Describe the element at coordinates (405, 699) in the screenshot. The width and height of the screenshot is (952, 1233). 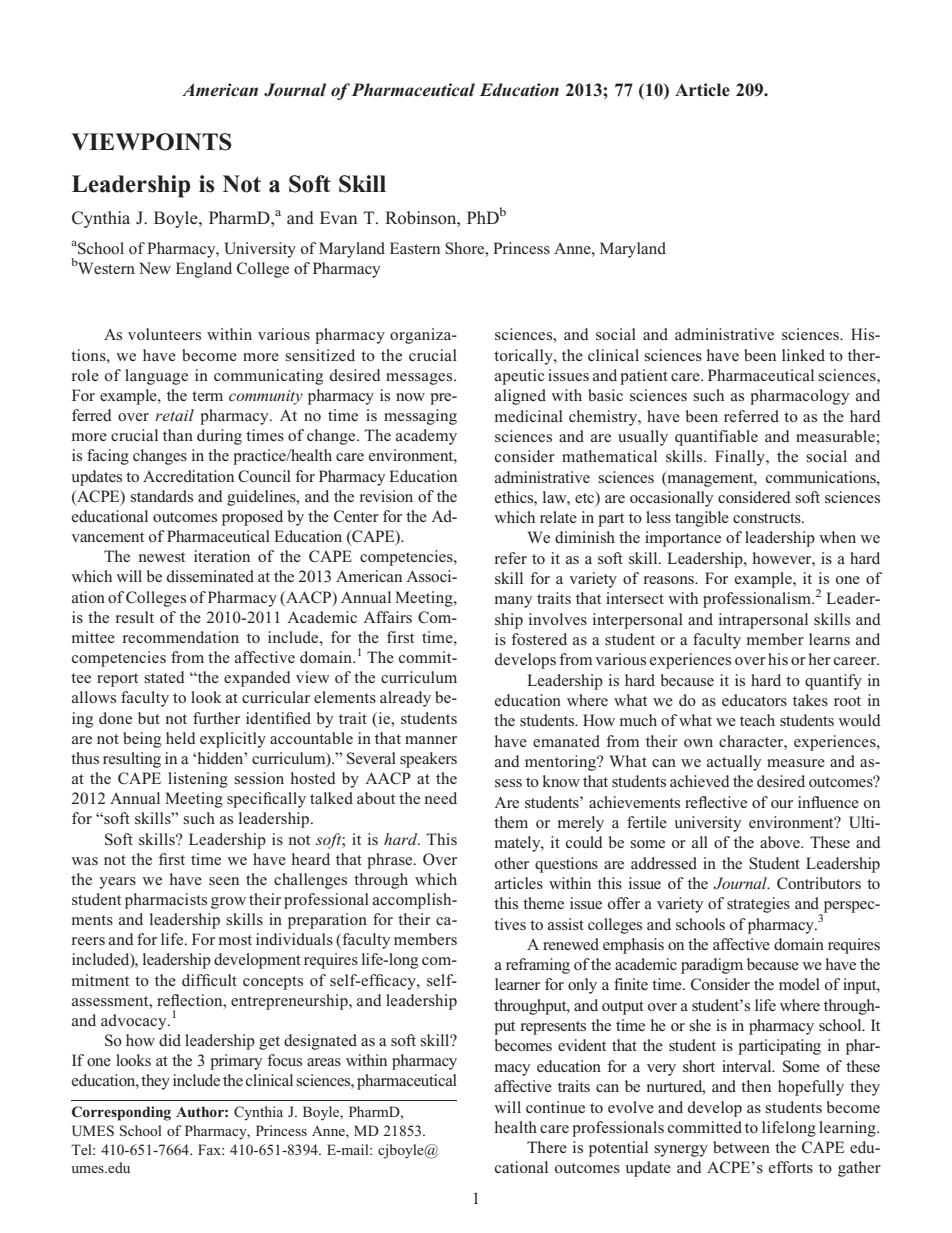
I see `already` at that location.
